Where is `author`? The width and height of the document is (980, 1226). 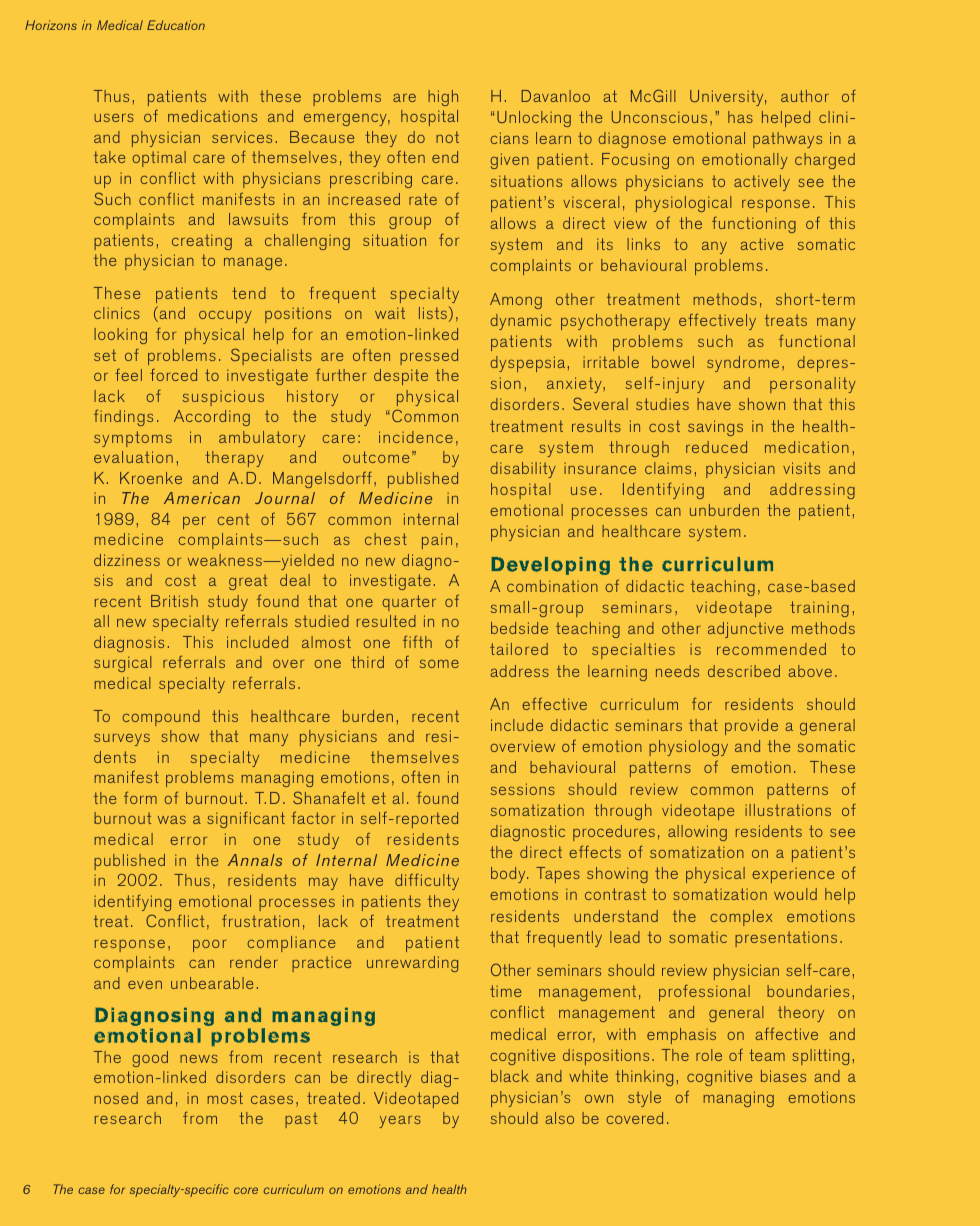 author is located at coordinates (805, 96).
